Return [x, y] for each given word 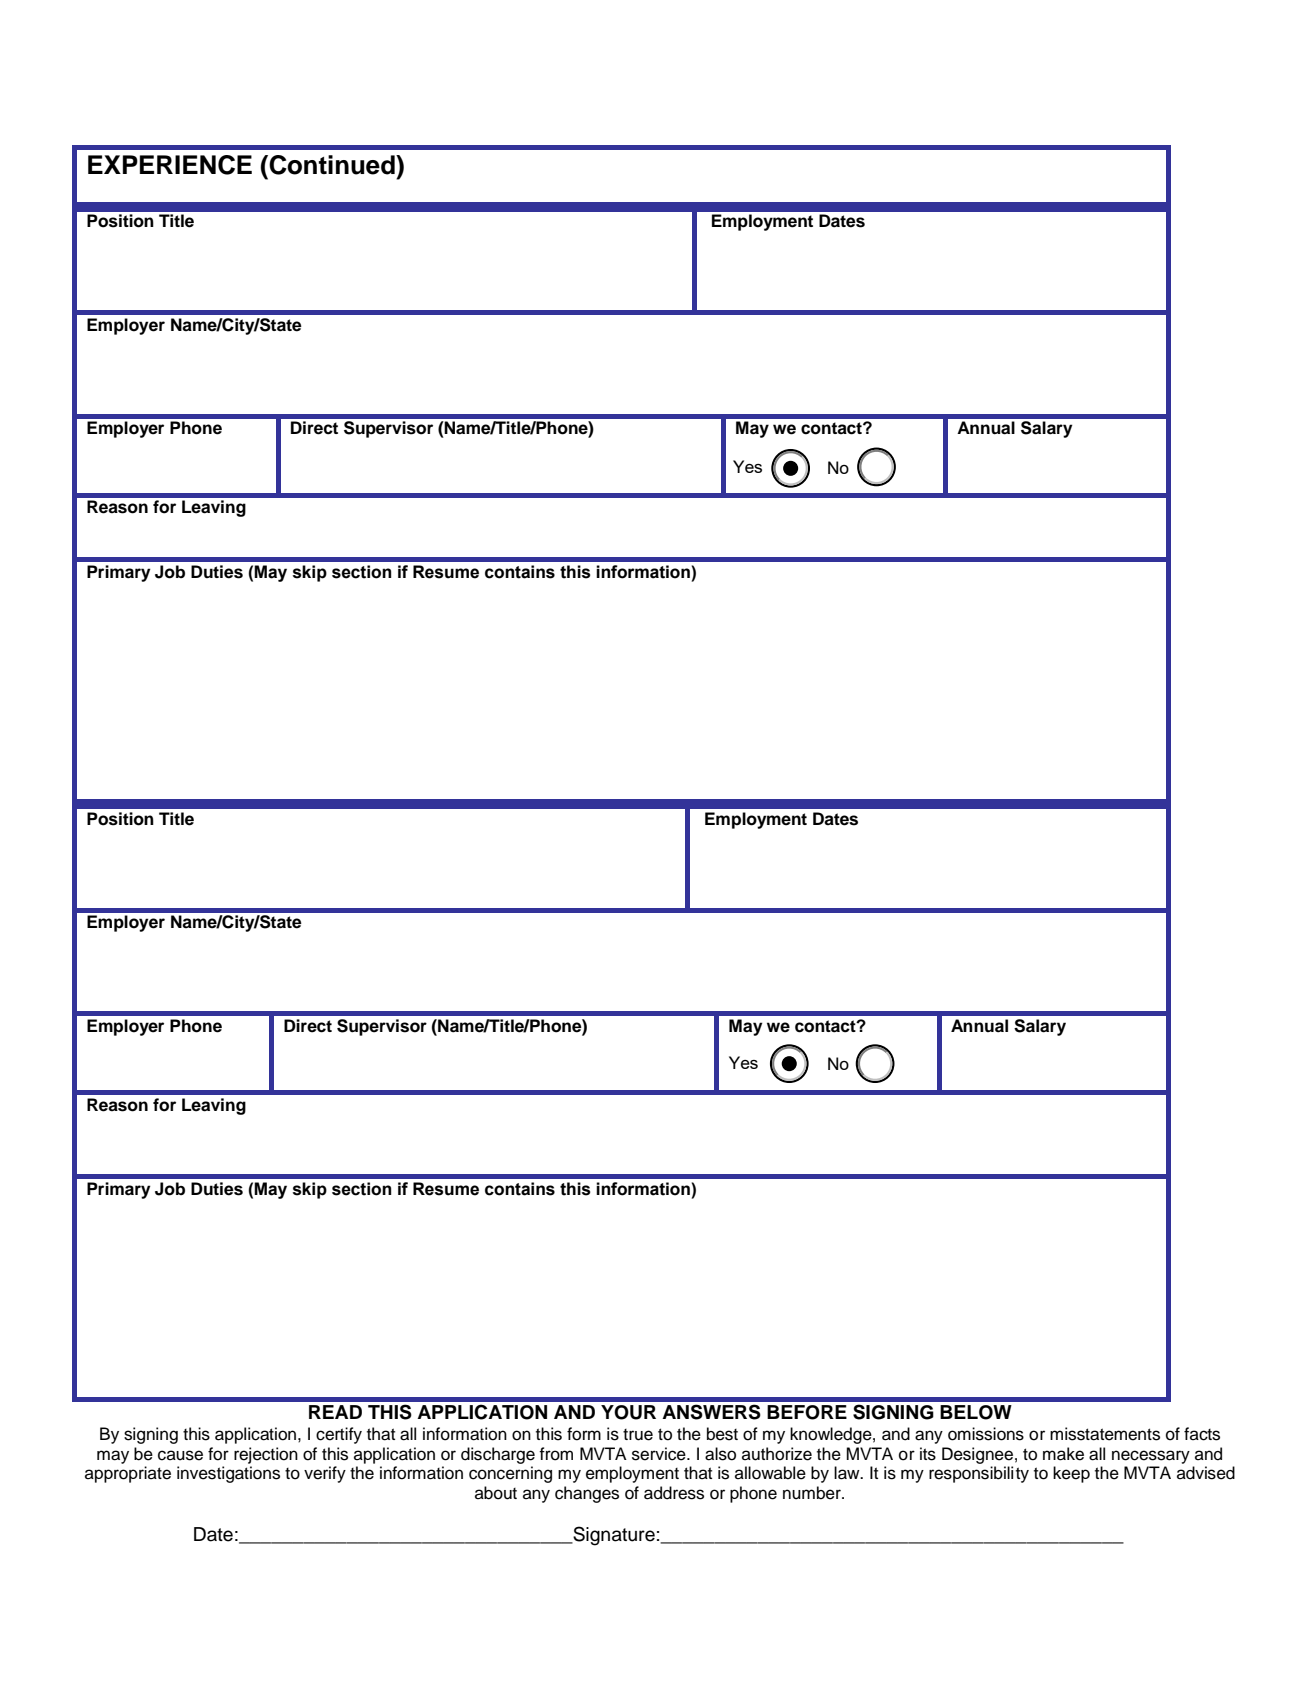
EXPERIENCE [170, 165]
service [660, 1454]
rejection [266, 1455]
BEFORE [807, 1412]
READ [335, 1412]
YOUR [628, 1412]
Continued [332, 165]
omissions [986, 1434]
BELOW [976, 1412]
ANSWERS [711, 1412]
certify [339, 1435]
